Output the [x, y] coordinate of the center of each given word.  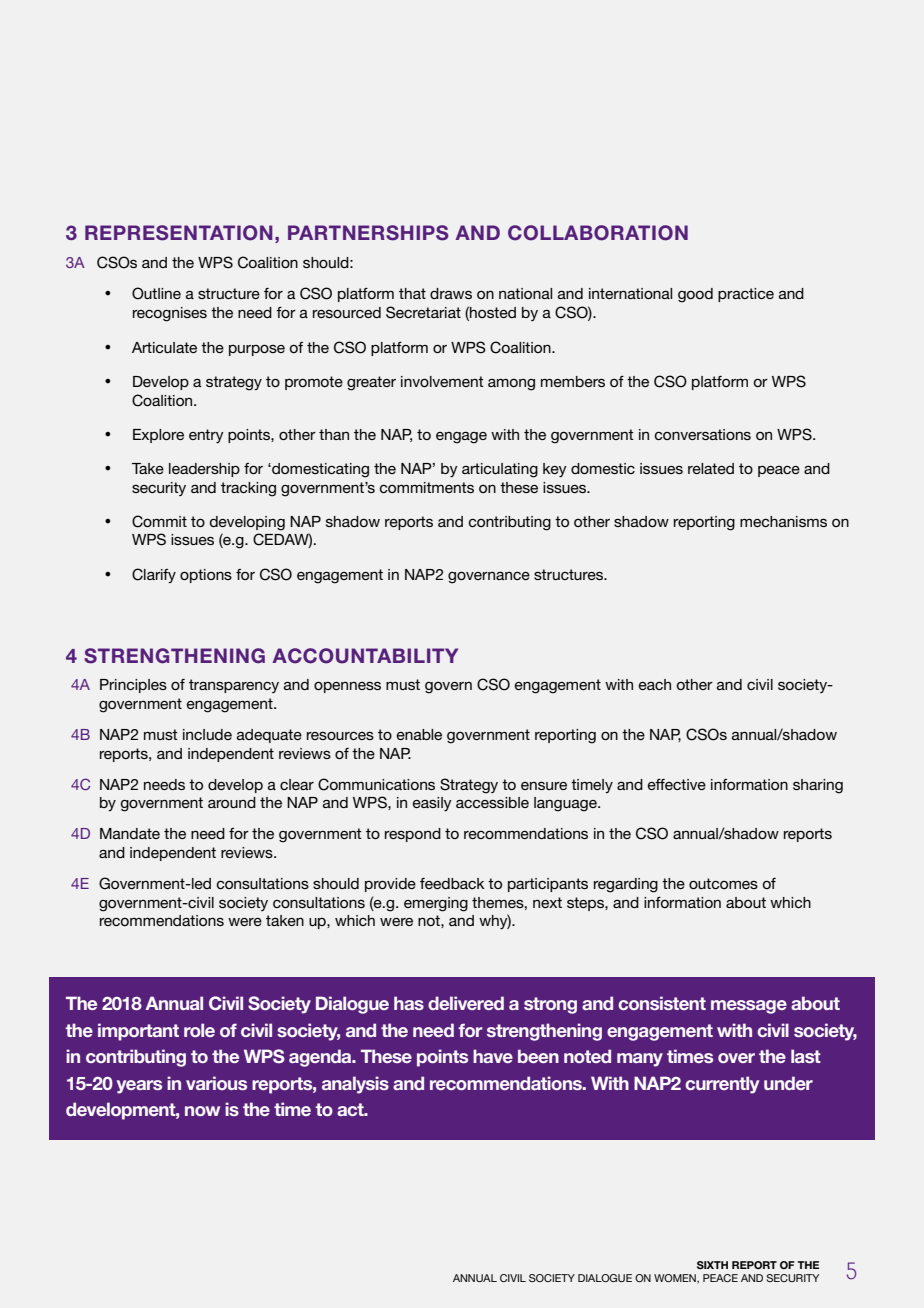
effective [677, 784]
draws [451, 293]
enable [419, 734]
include [207, 734]
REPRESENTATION [179, 233]
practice [746, 295]
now [202, 1111]
